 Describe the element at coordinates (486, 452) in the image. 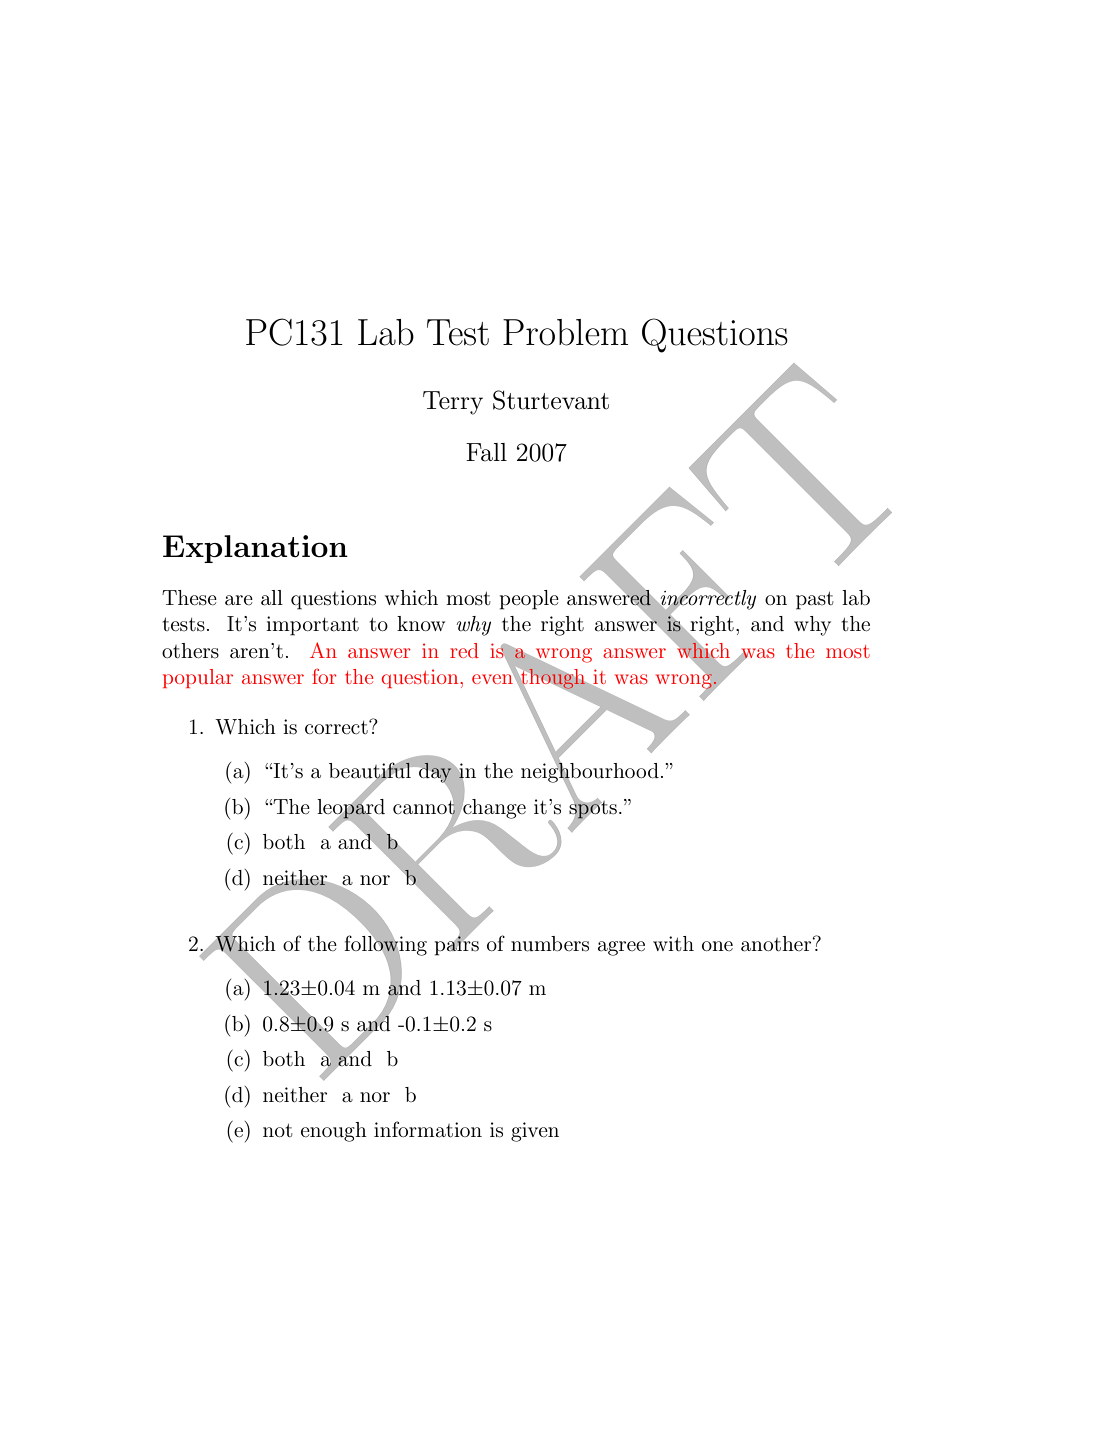

I see `Fall` at that location.
